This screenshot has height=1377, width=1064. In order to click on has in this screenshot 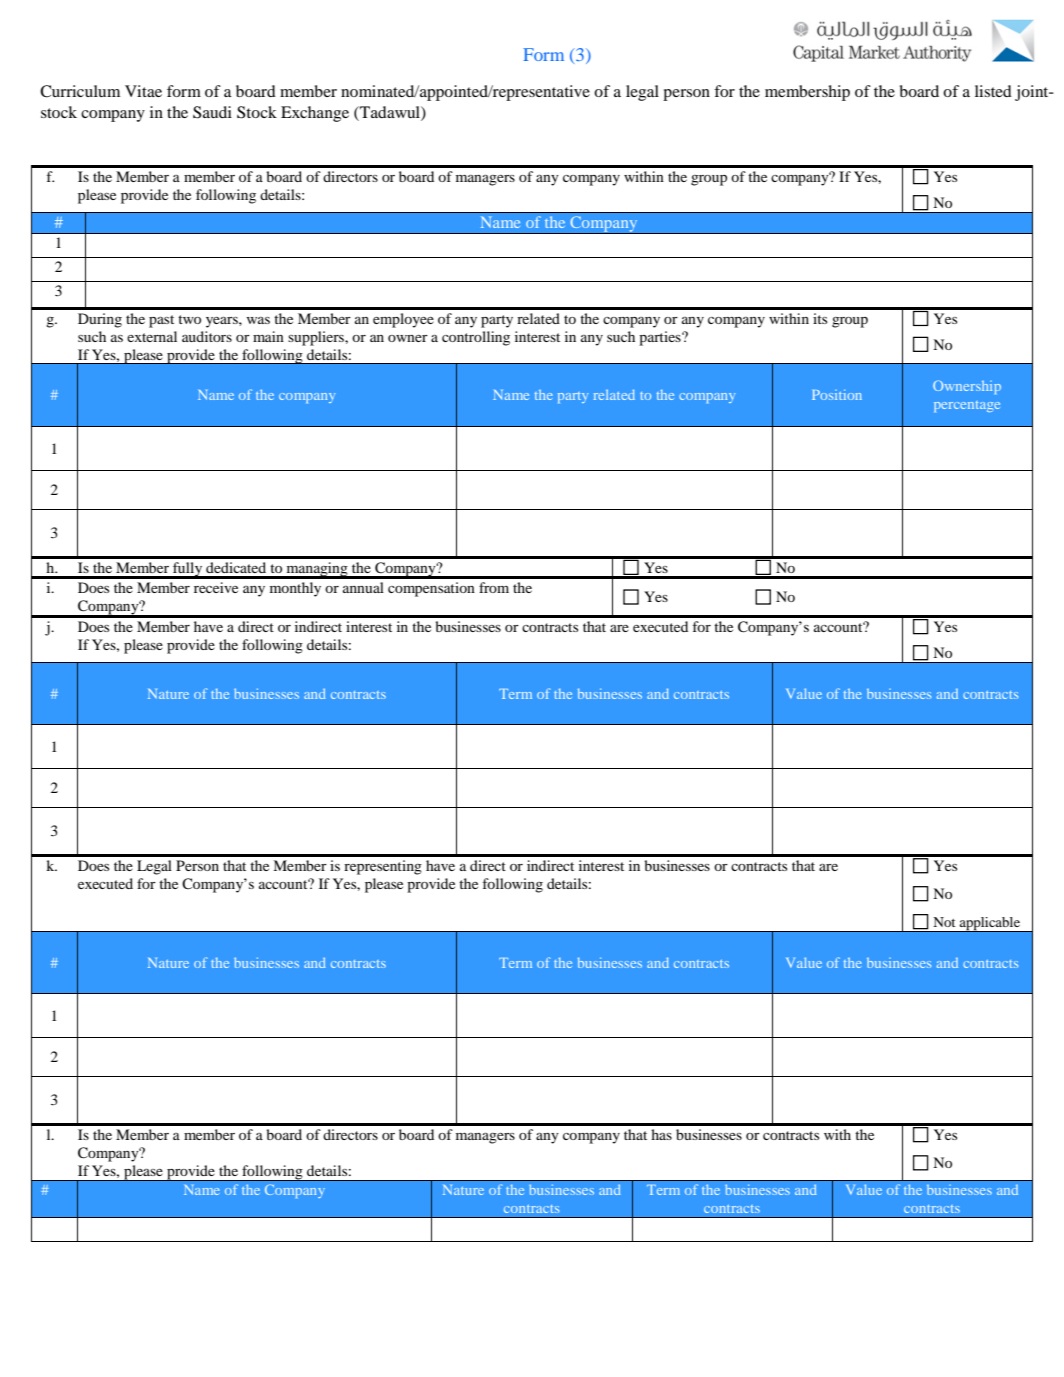, I will do `click(661, 1134)`.
